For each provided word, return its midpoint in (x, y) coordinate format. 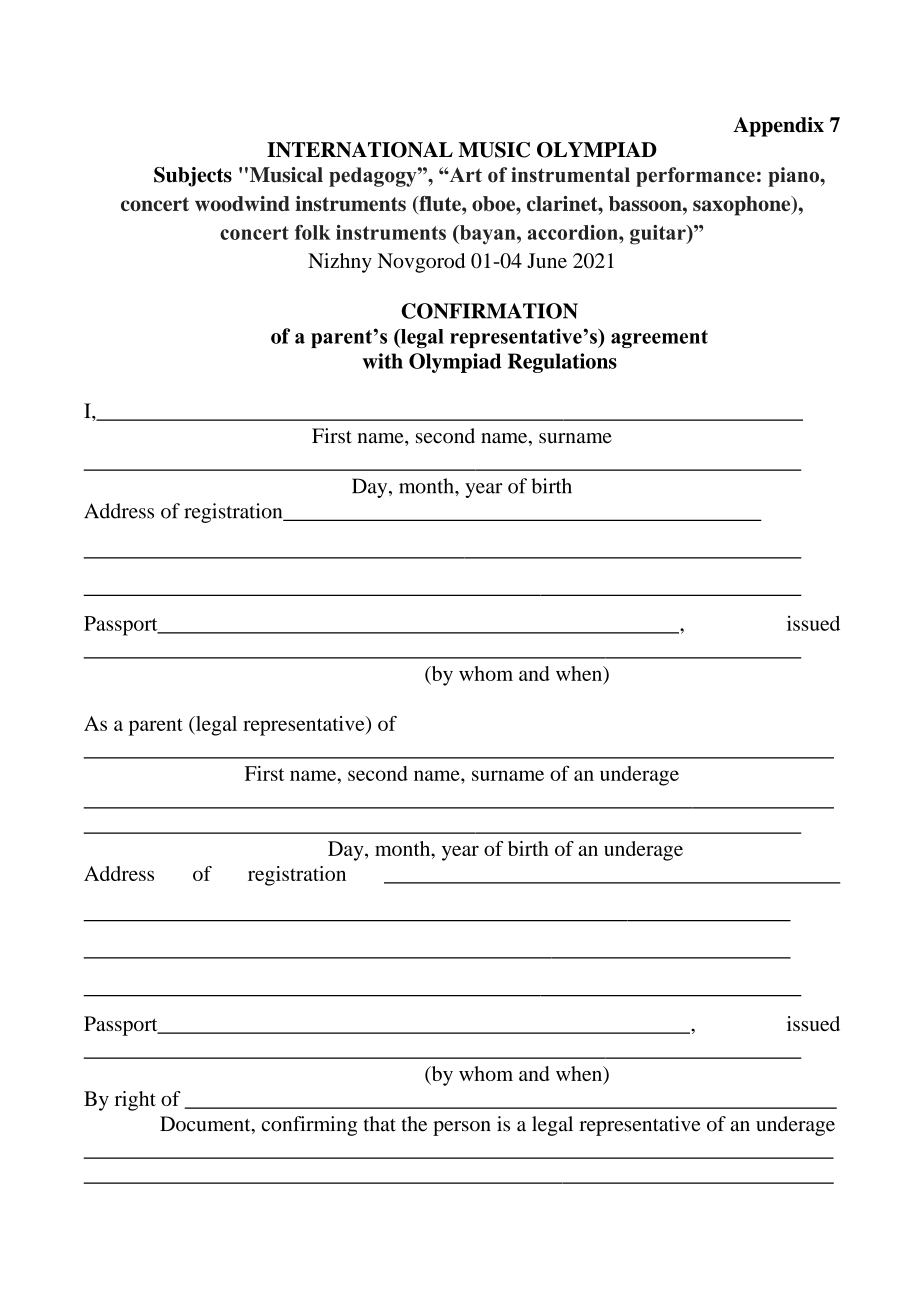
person (462, 1128)
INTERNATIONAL (360, 150)
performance (695, 177)
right (135, 1101)
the (414, 1124)
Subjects (193, 177)
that (380, 1124)
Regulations (562, 363)
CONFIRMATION (489, 311)
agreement (659, 339)
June (547, 260)
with (382, 361)
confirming (309, 1126)
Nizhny (340, 263)
